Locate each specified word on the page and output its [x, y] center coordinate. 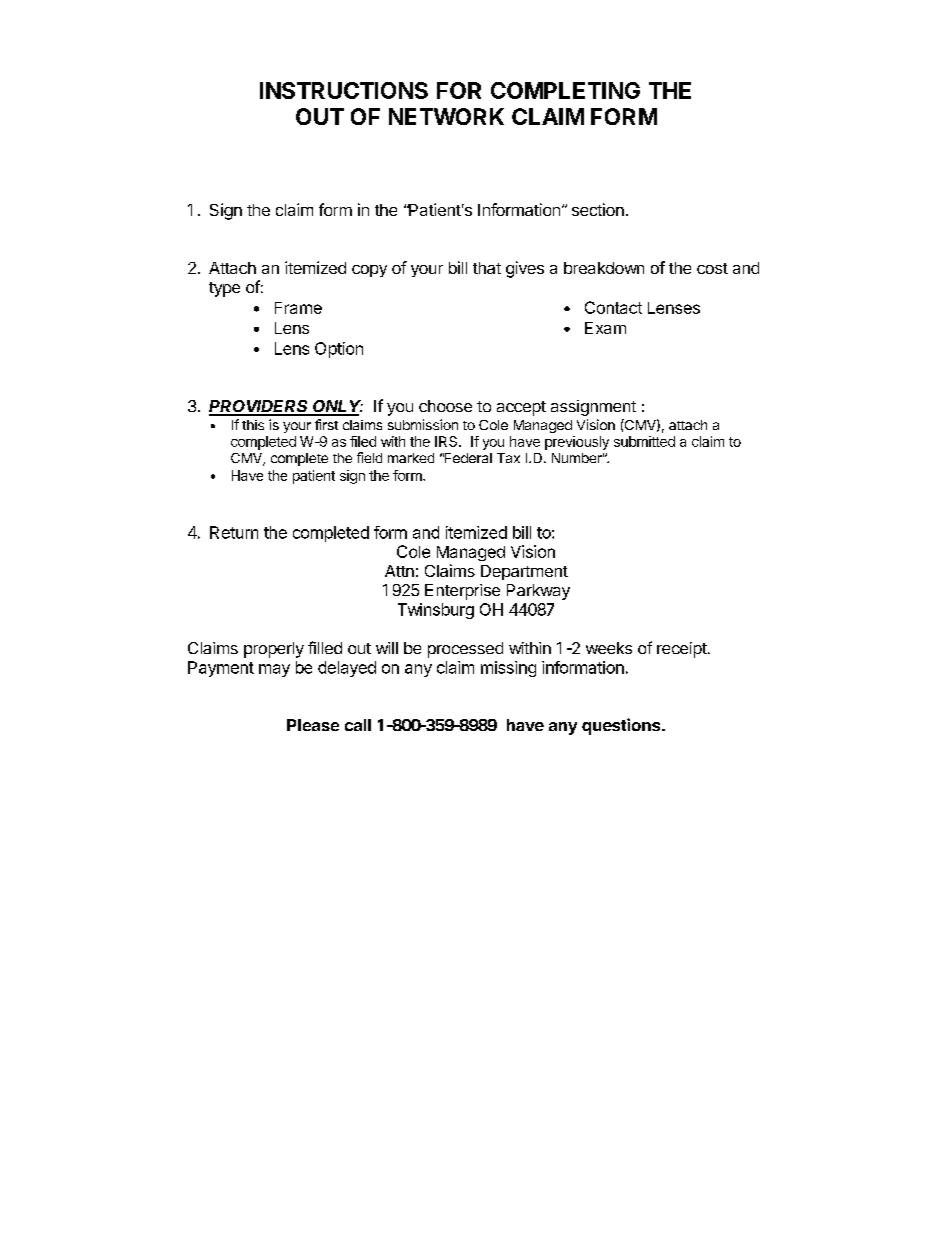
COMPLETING [565, 90]
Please [313, 725]
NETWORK [446, 116]
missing [508, 669]
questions [622, 726]
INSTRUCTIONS [344, 90]
